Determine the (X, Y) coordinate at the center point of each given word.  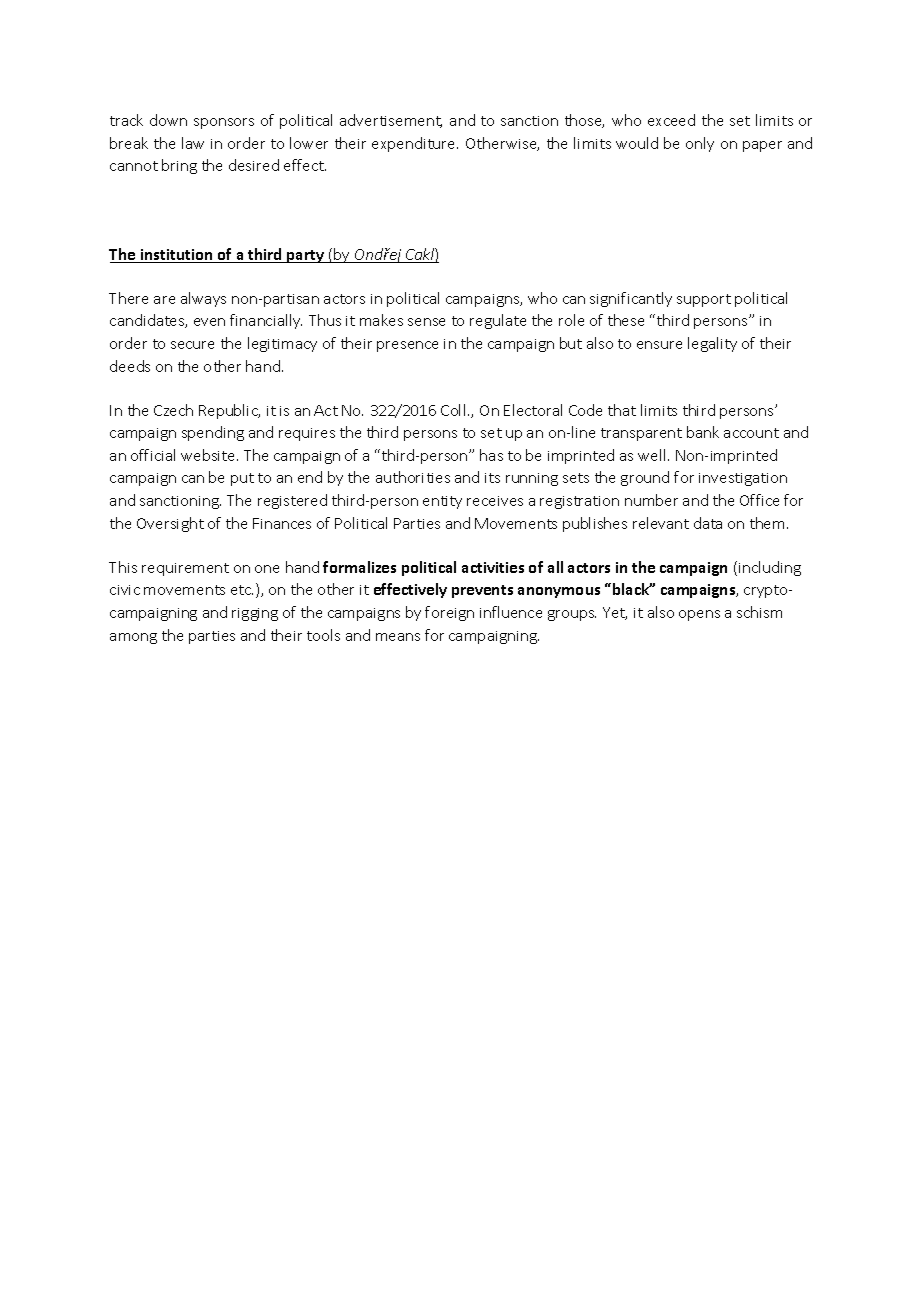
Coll (453, 410)
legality (712, 344)
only (700, 144)
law (193, 143)
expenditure (415, 144)
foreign (449, 613)
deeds (130, 366)
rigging (255, 614)
